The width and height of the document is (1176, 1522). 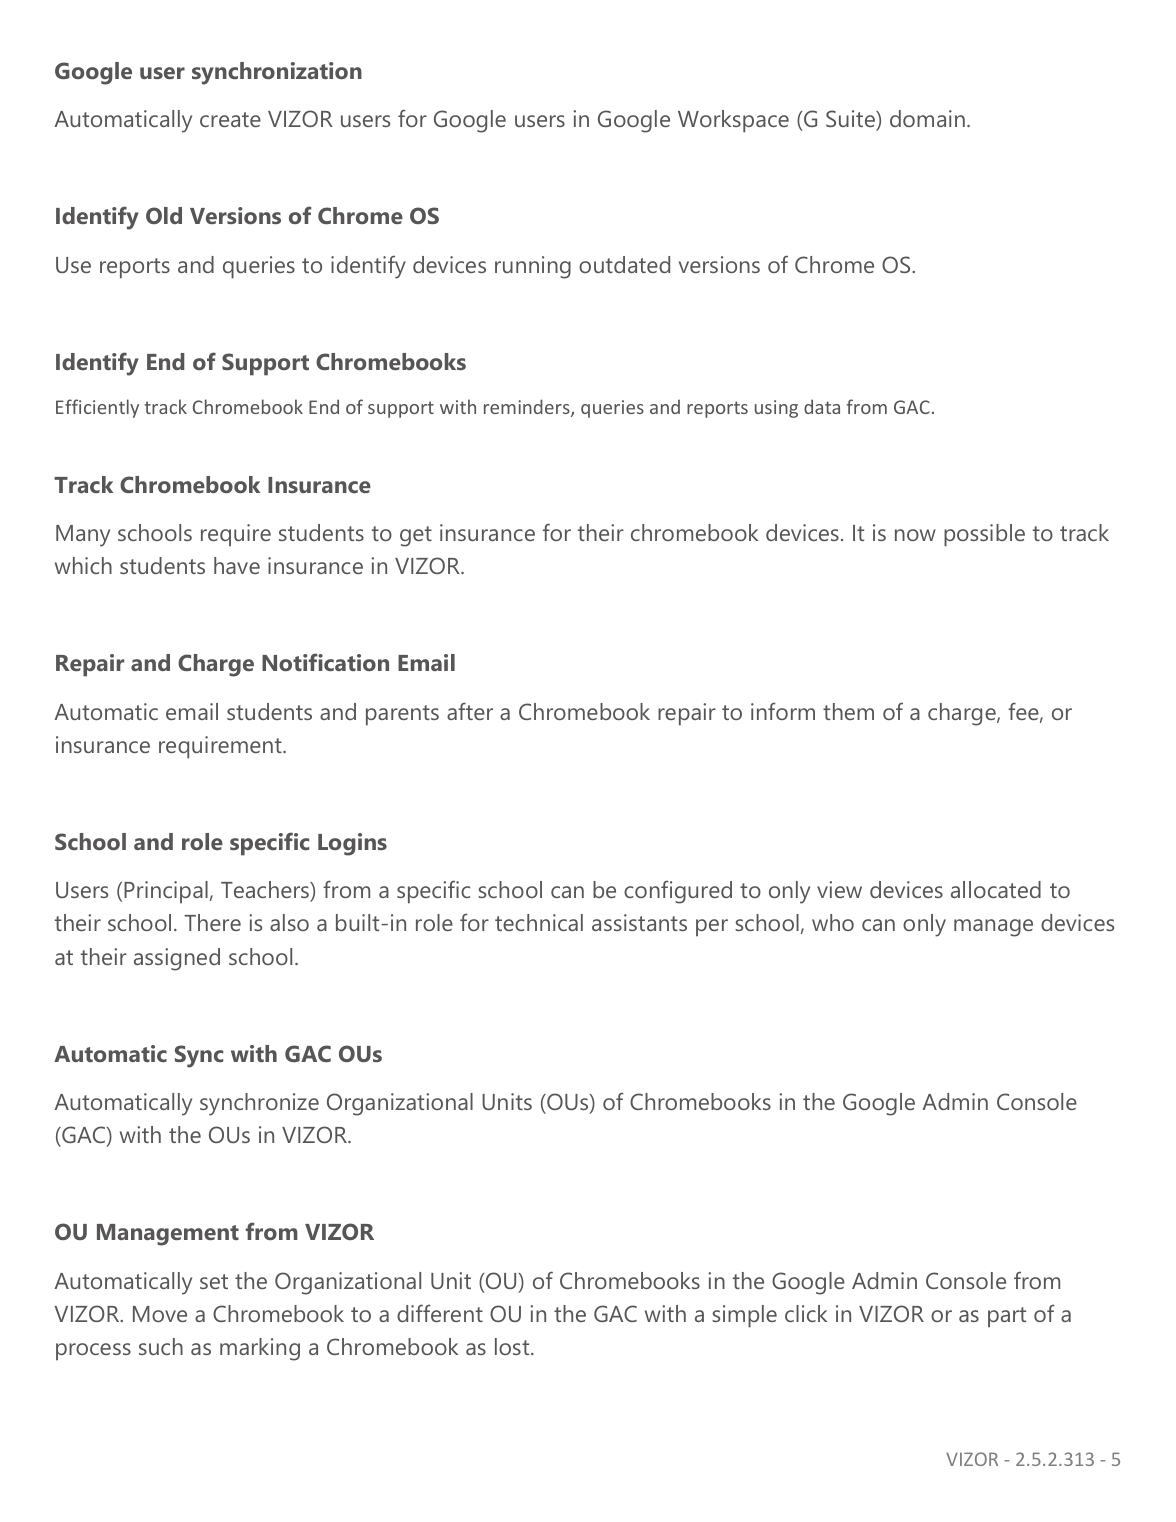 What do you see at coordinates (230, 119) in the document?
I see `create` at bounding box center [230, 119].
